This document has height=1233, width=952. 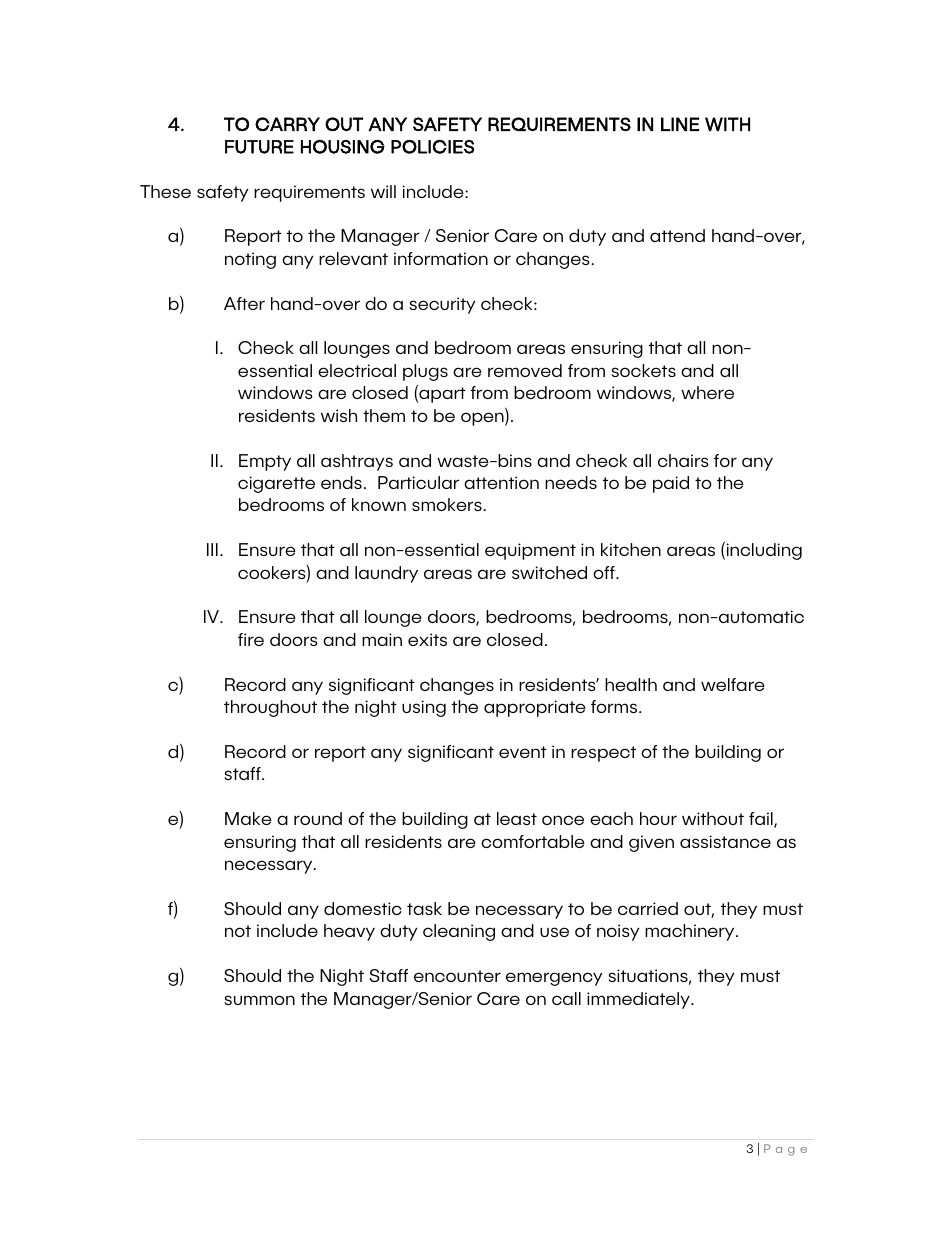 I want to click on POLICIES, so click(x=433, y=147).
